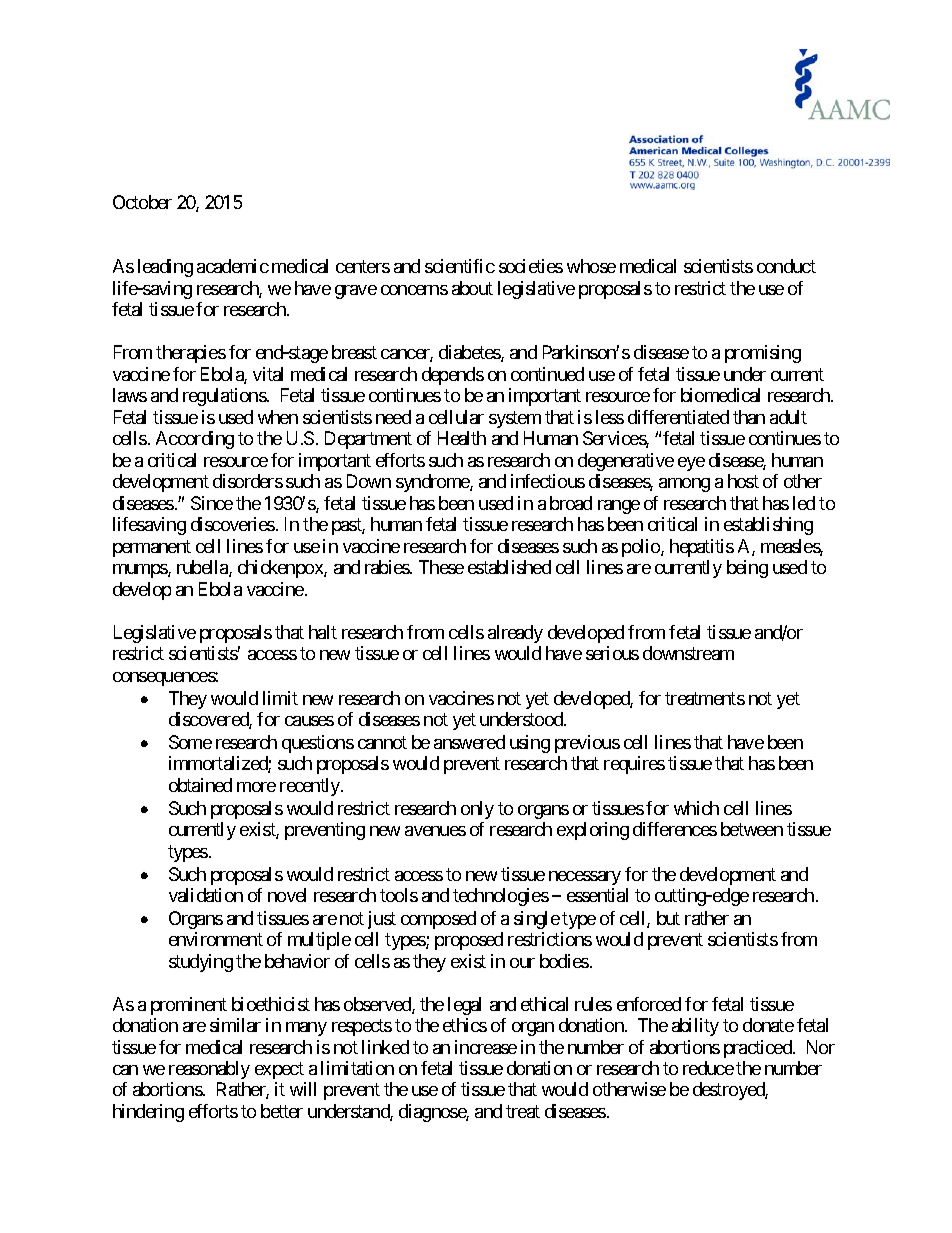 The image size is (952, 1233). What do you see at coordinates (460, 266) in the screenshot?
I see `scientific` at bounding box center [460, 266].
